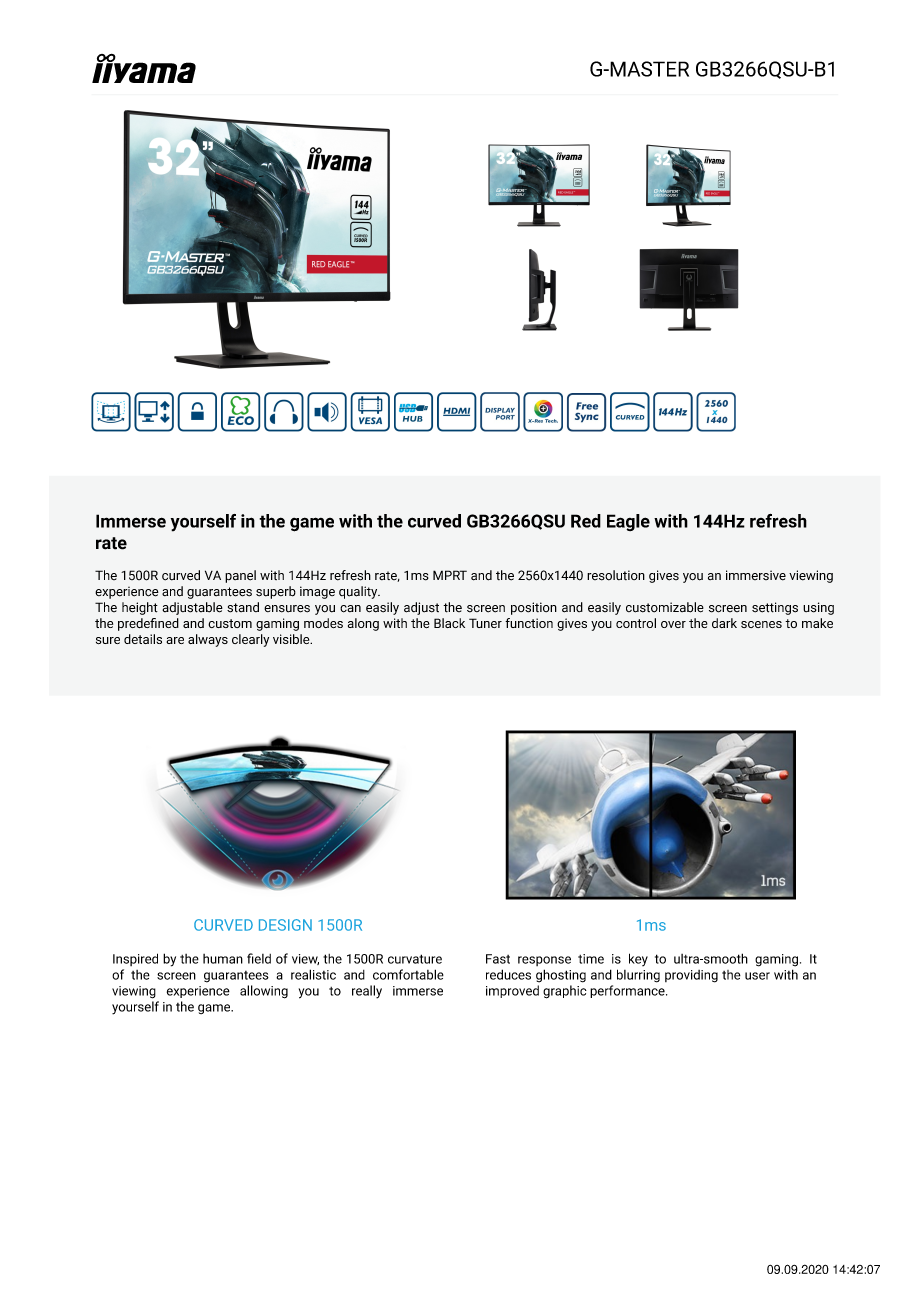 The width and height of the document is (924, 1308). What do you see at coordinates (534, 608) in the document?
I see `position` at bounding box center [534, 608].
